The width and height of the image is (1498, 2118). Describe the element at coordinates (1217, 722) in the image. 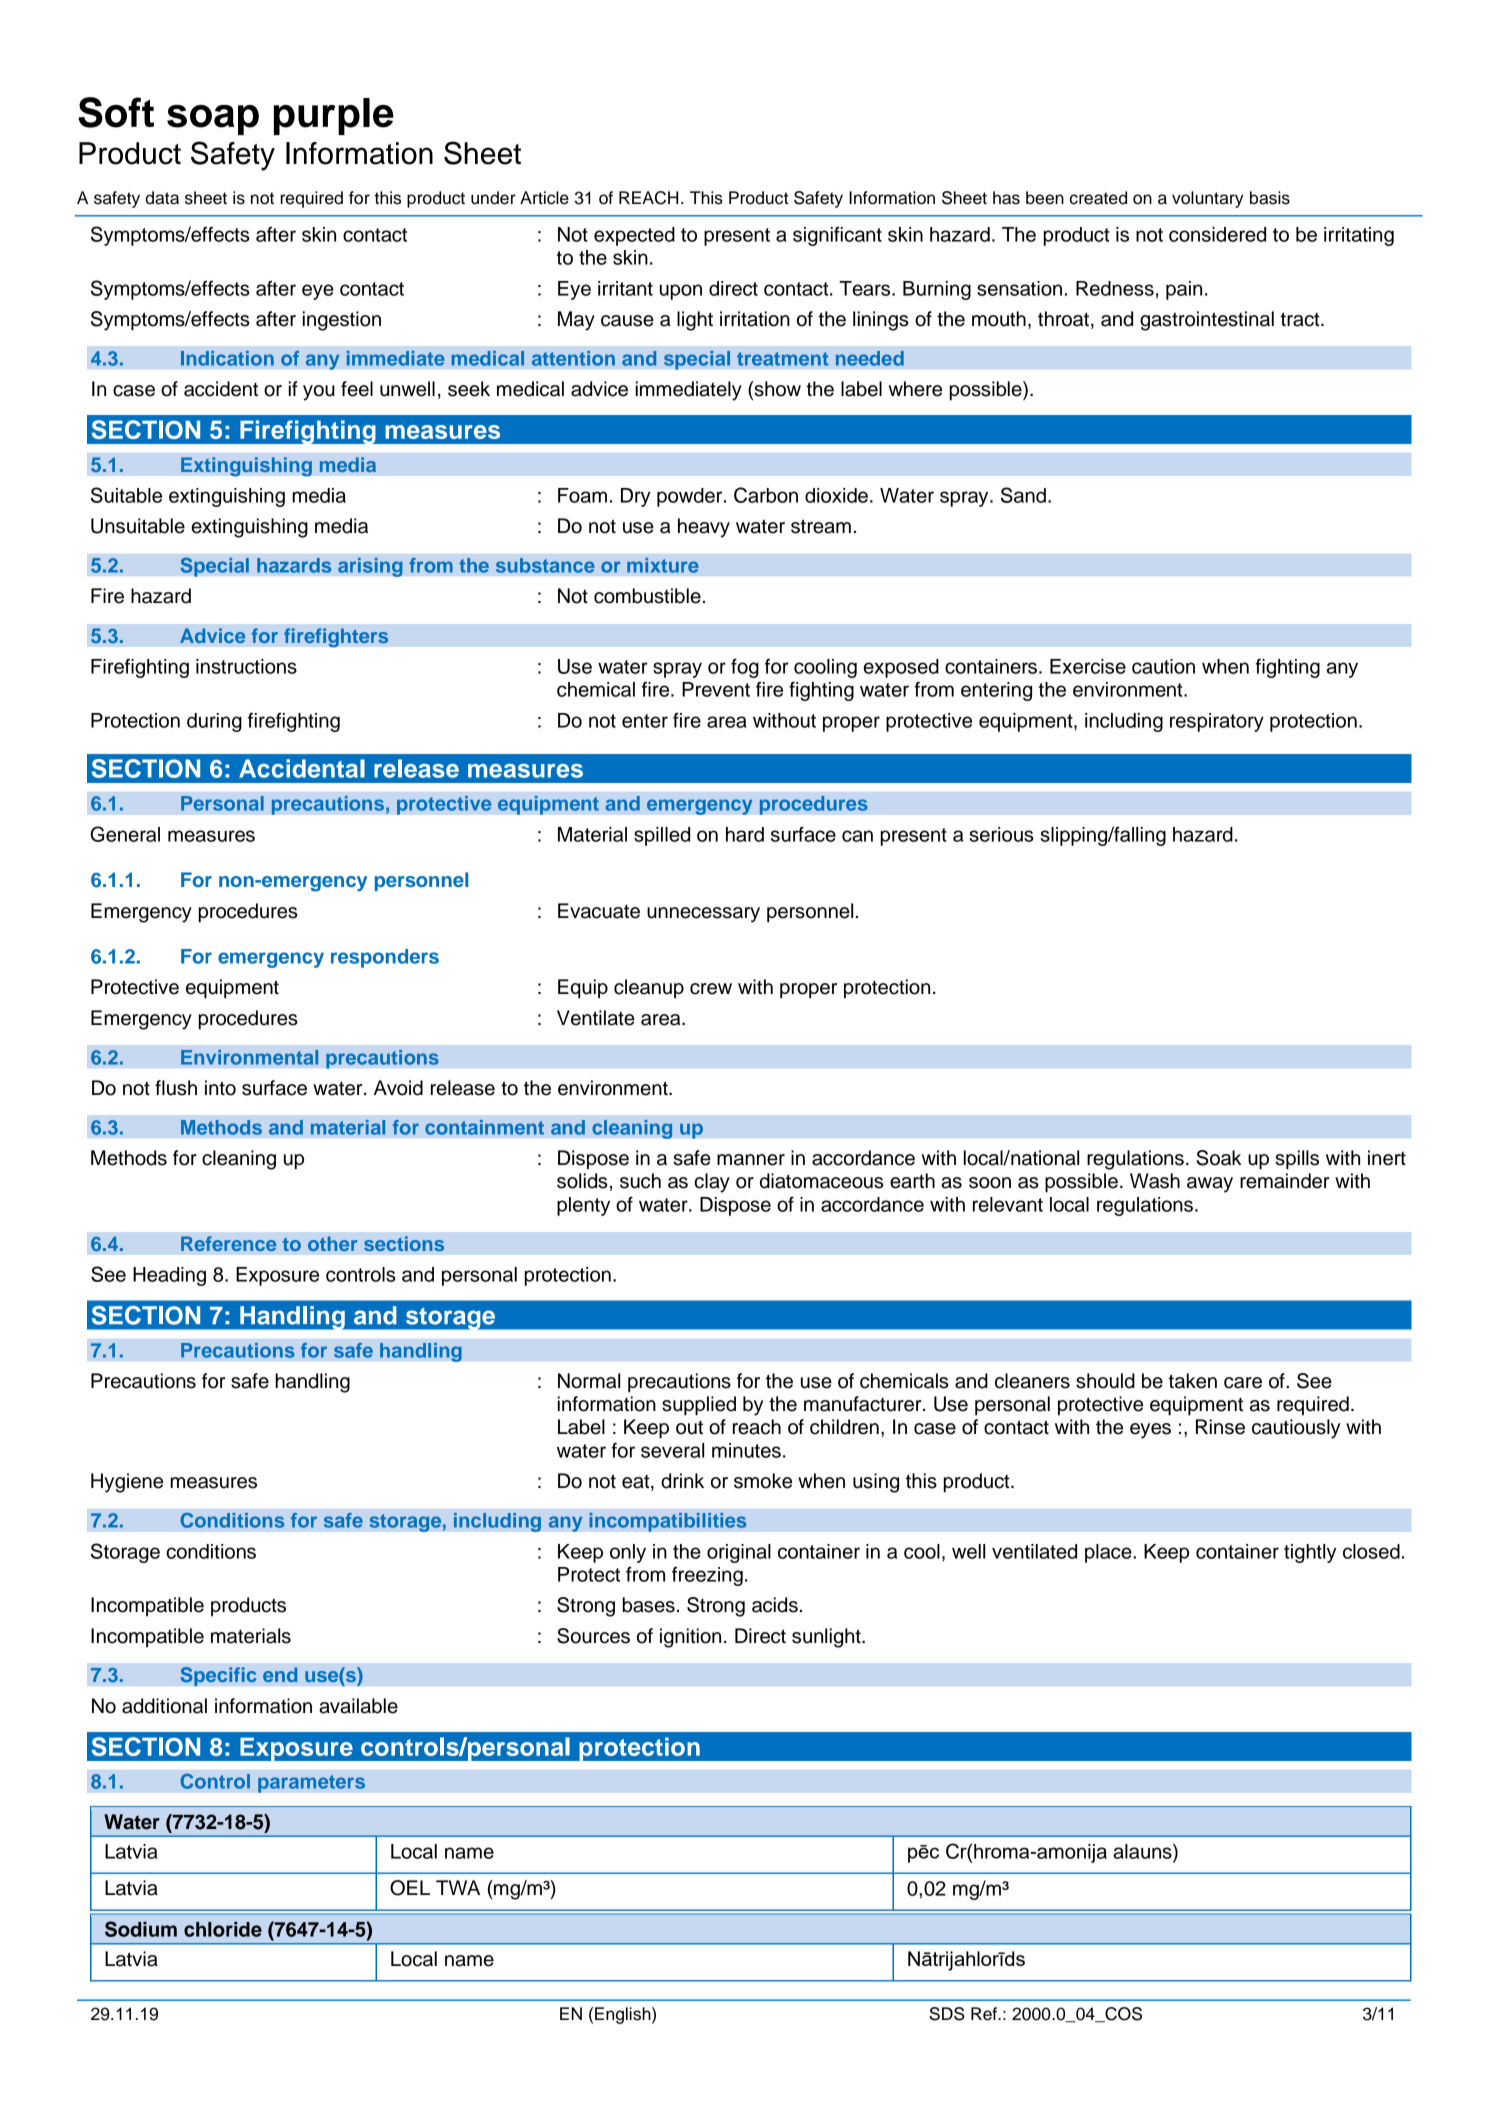

I see `respiratory` at that location.
